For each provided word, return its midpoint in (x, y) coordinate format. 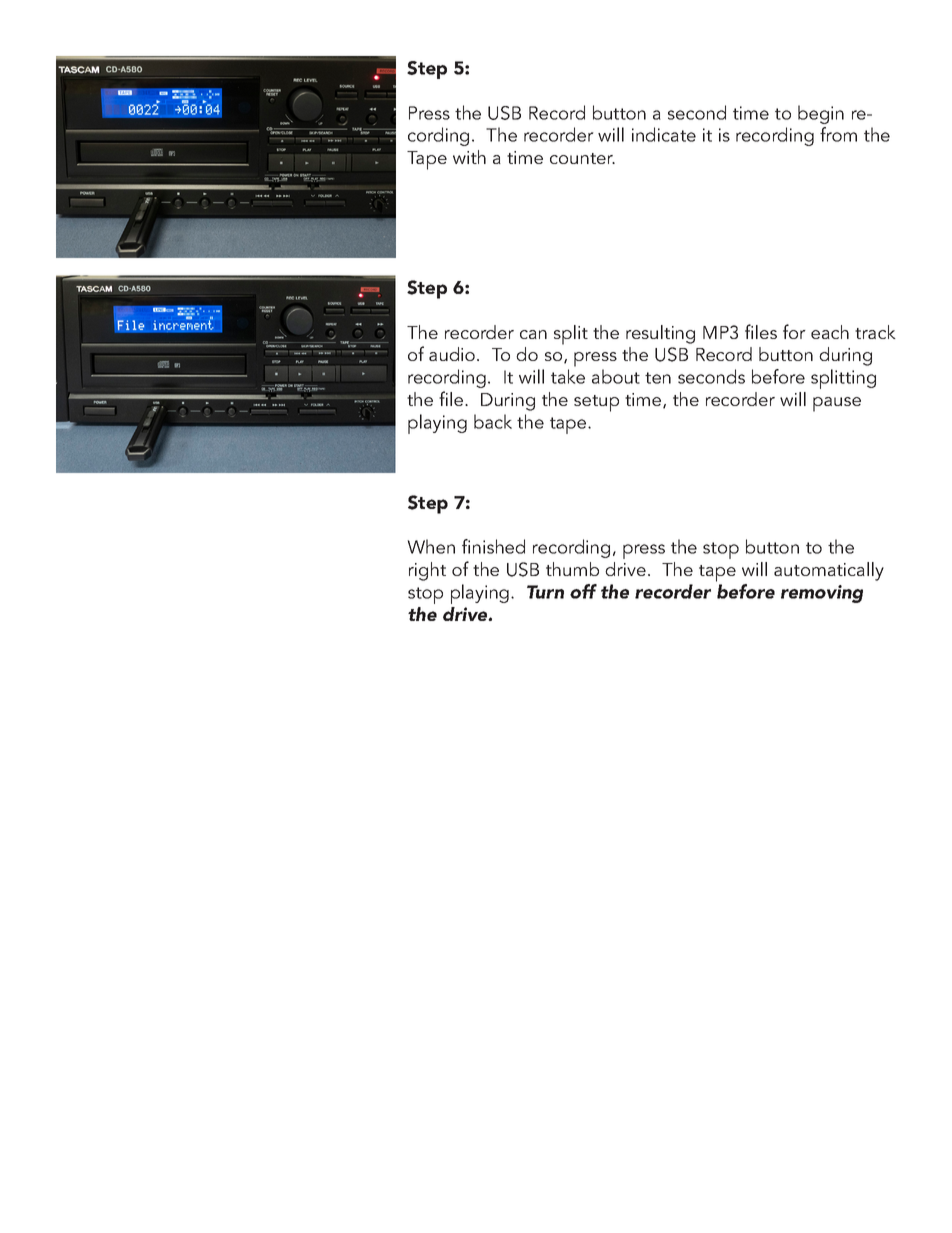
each (830, 332)
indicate (664, 134)
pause (837, 404)
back (493, 421)
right (427, 571)
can (533, 334)
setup (596, 403)
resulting (660, 334)
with (469, 157)
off (583, 591)
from (838, 134)
